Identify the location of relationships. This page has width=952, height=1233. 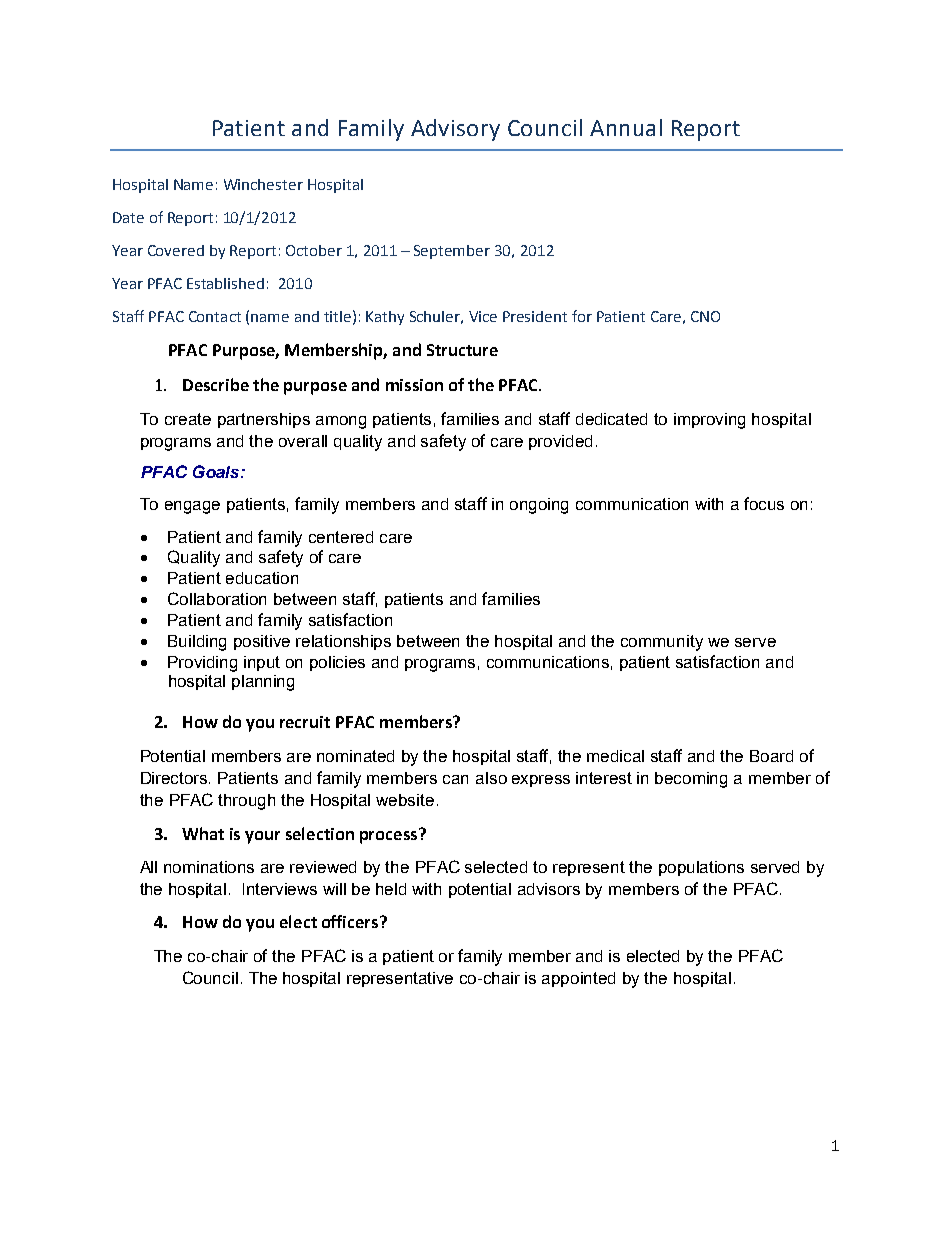
(343, 642).
